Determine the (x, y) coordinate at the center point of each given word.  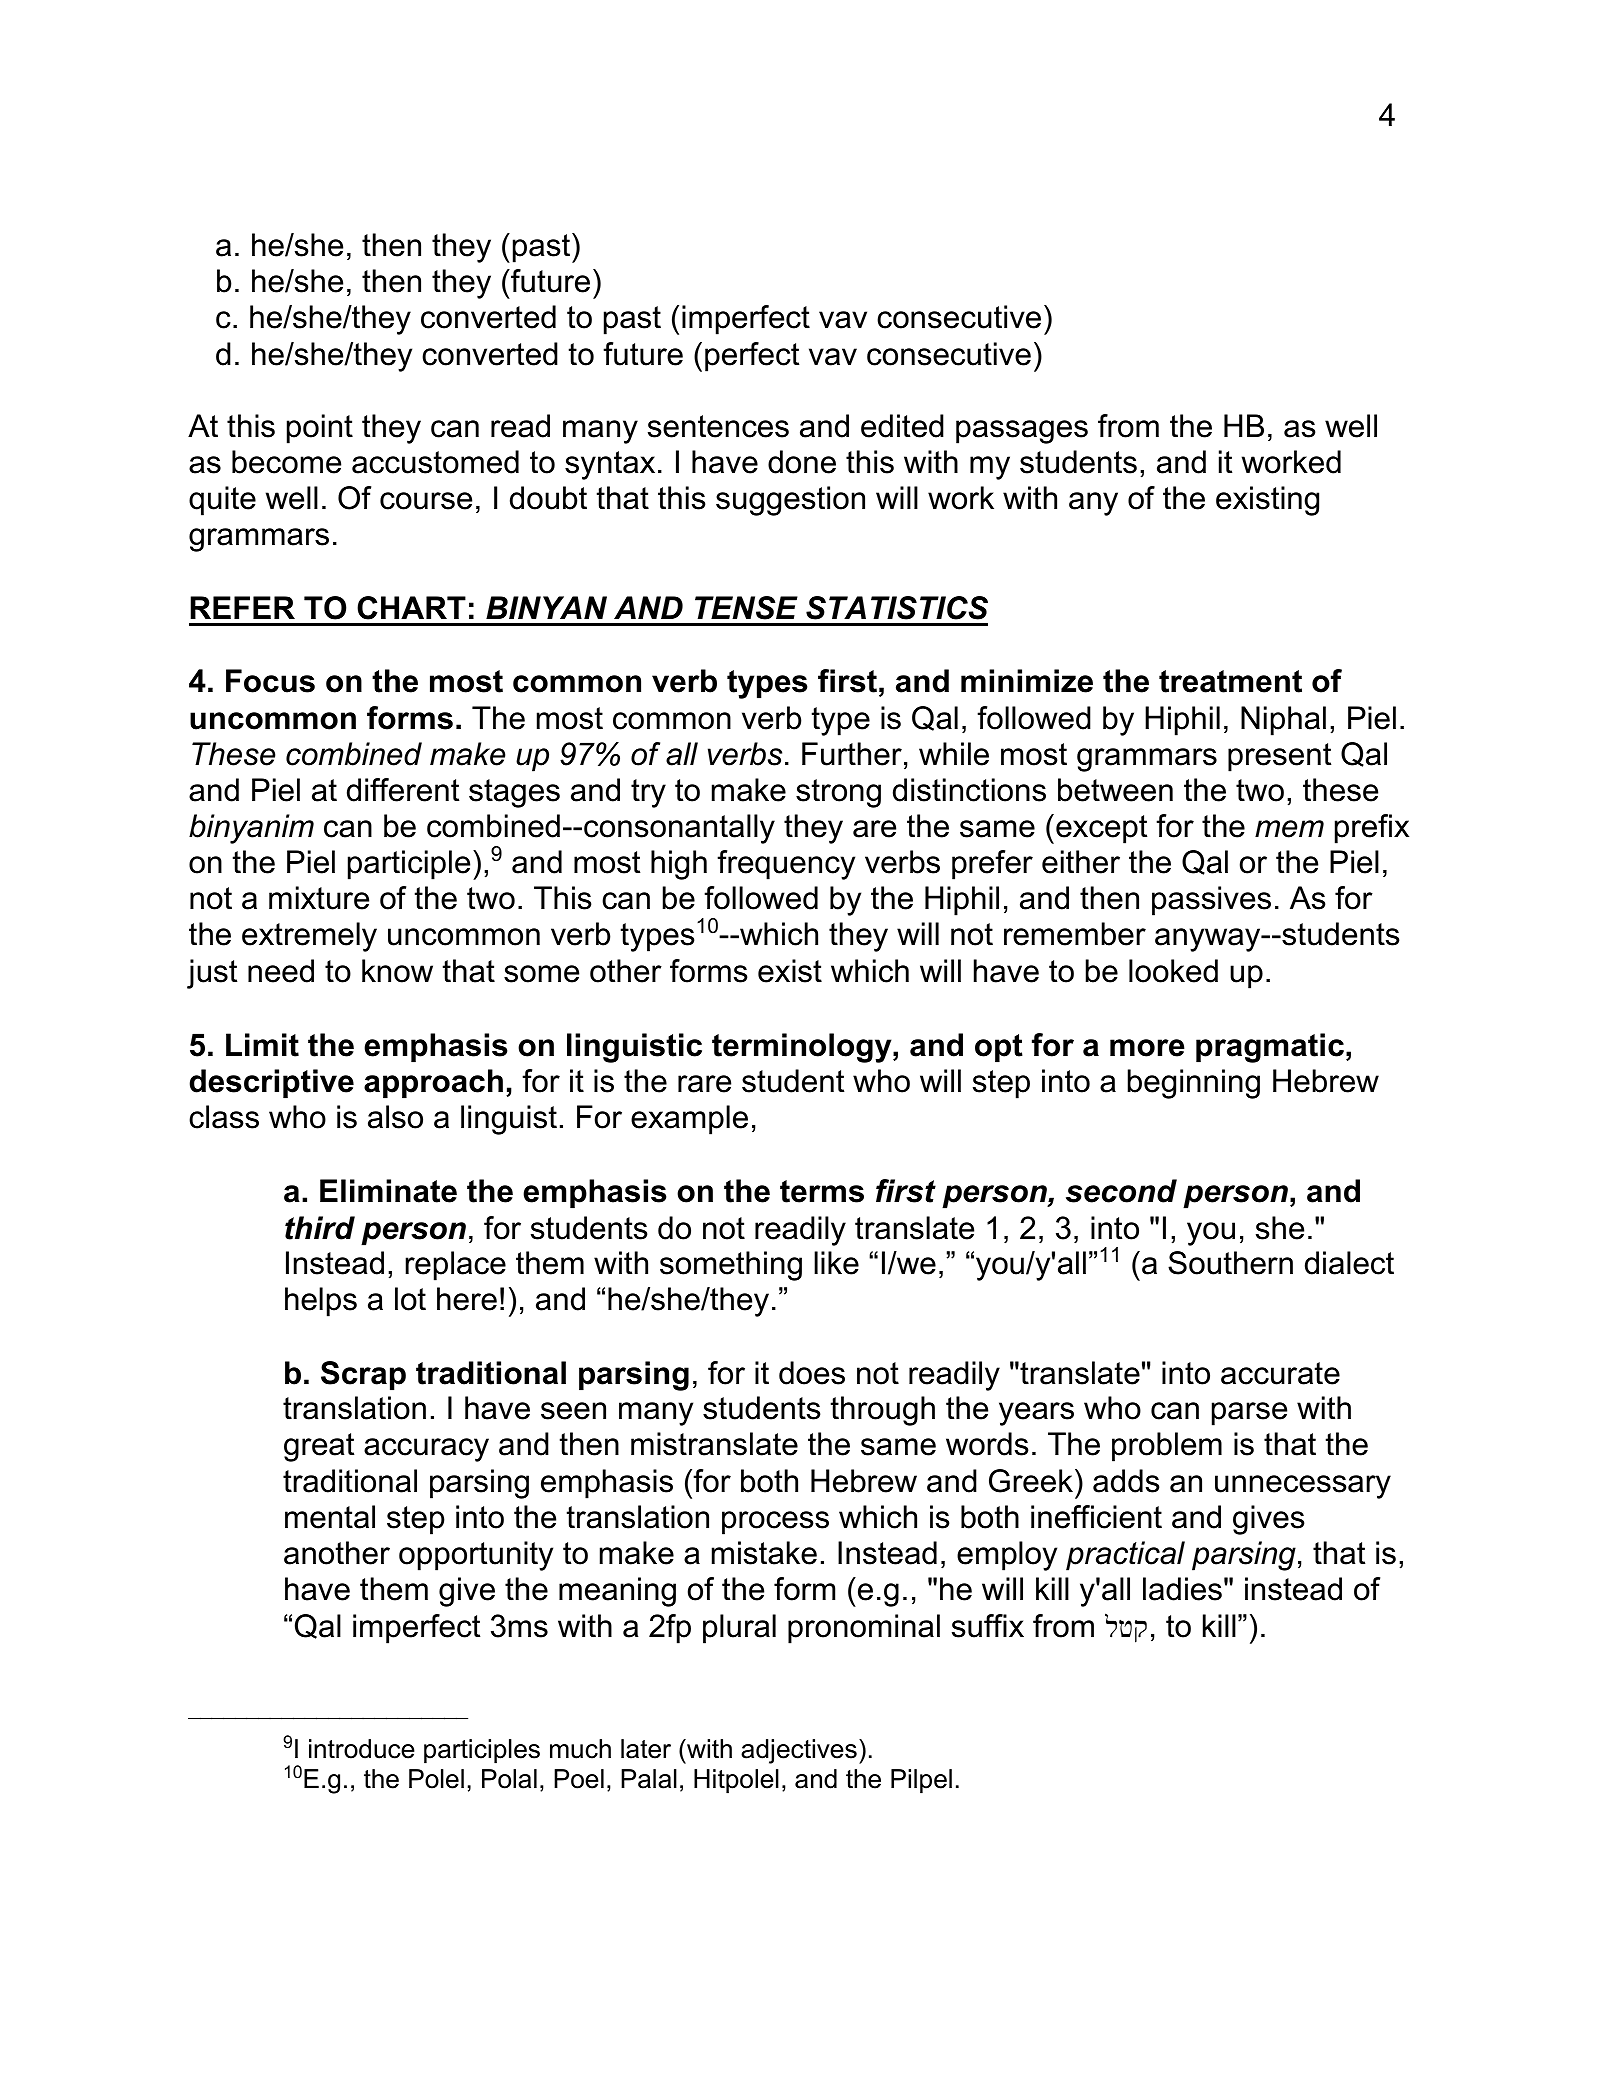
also (395, 1117)
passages (1022, 432)
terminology (803, 1048)
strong (838, 793)
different (403, 790)
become (286, 462)
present (1279, 757)
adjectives (799, 1751)
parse (1249, 1414)
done (802, 462)
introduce (362, 1749)
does (812, 1373)
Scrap (363, 1376)
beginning (1194, 1084)
